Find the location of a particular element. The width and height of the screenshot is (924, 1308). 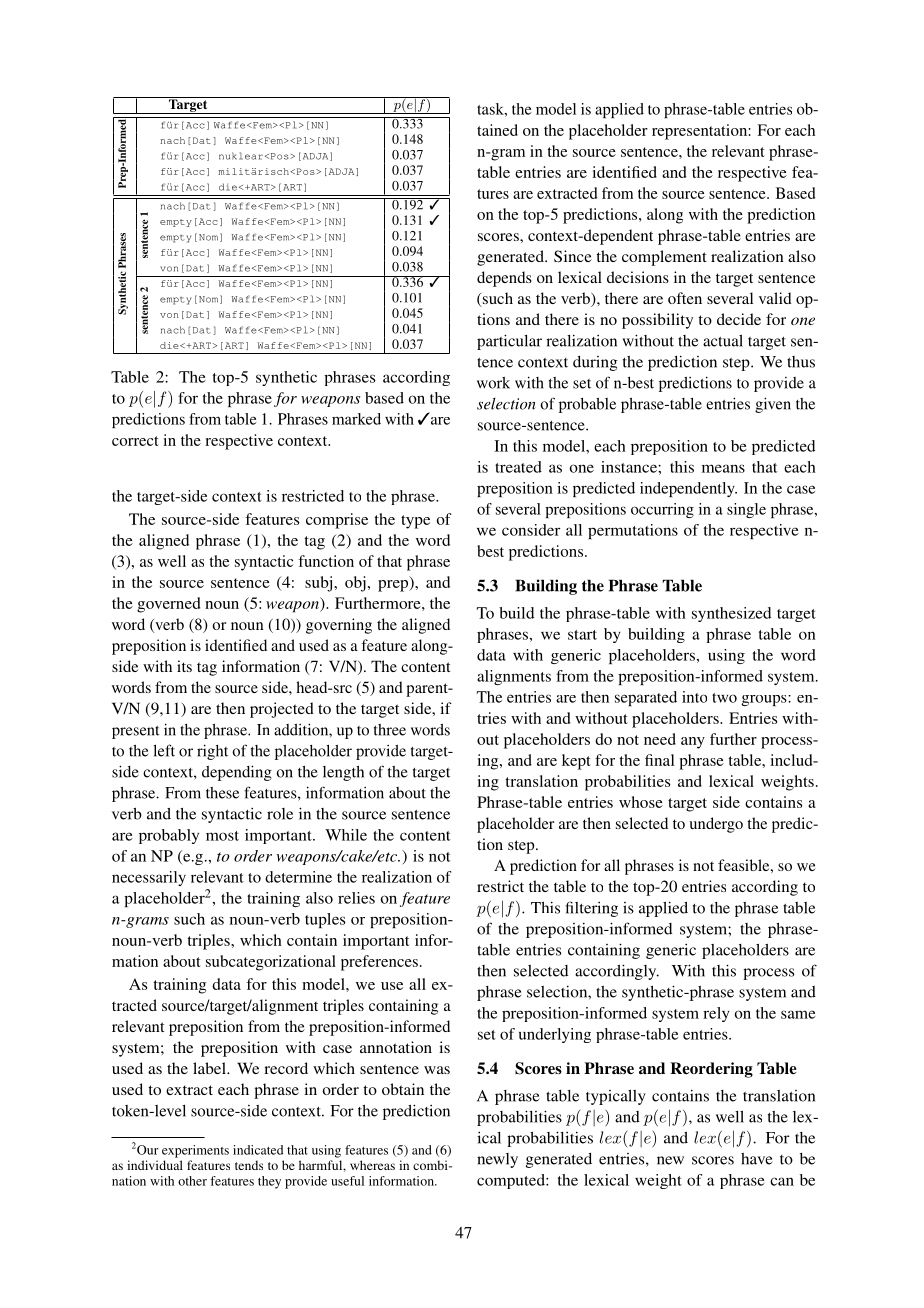

depends is located at coordinates (504, 279).
